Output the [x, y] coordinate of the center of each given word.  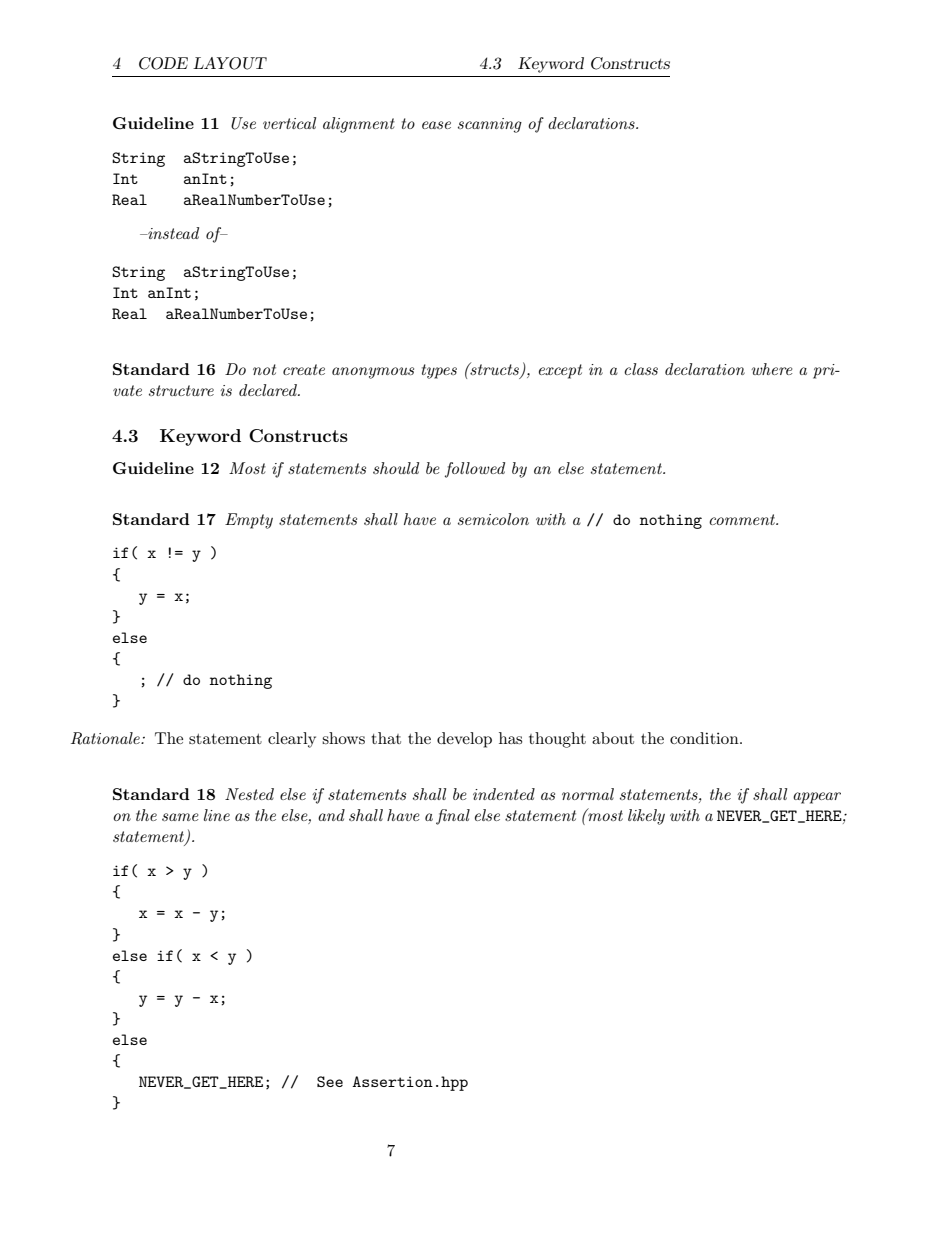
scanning [490, 125]
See [330, 1081]
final [453, 817]
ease [436, 125]
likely [646, 817]
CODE [163, 63]
